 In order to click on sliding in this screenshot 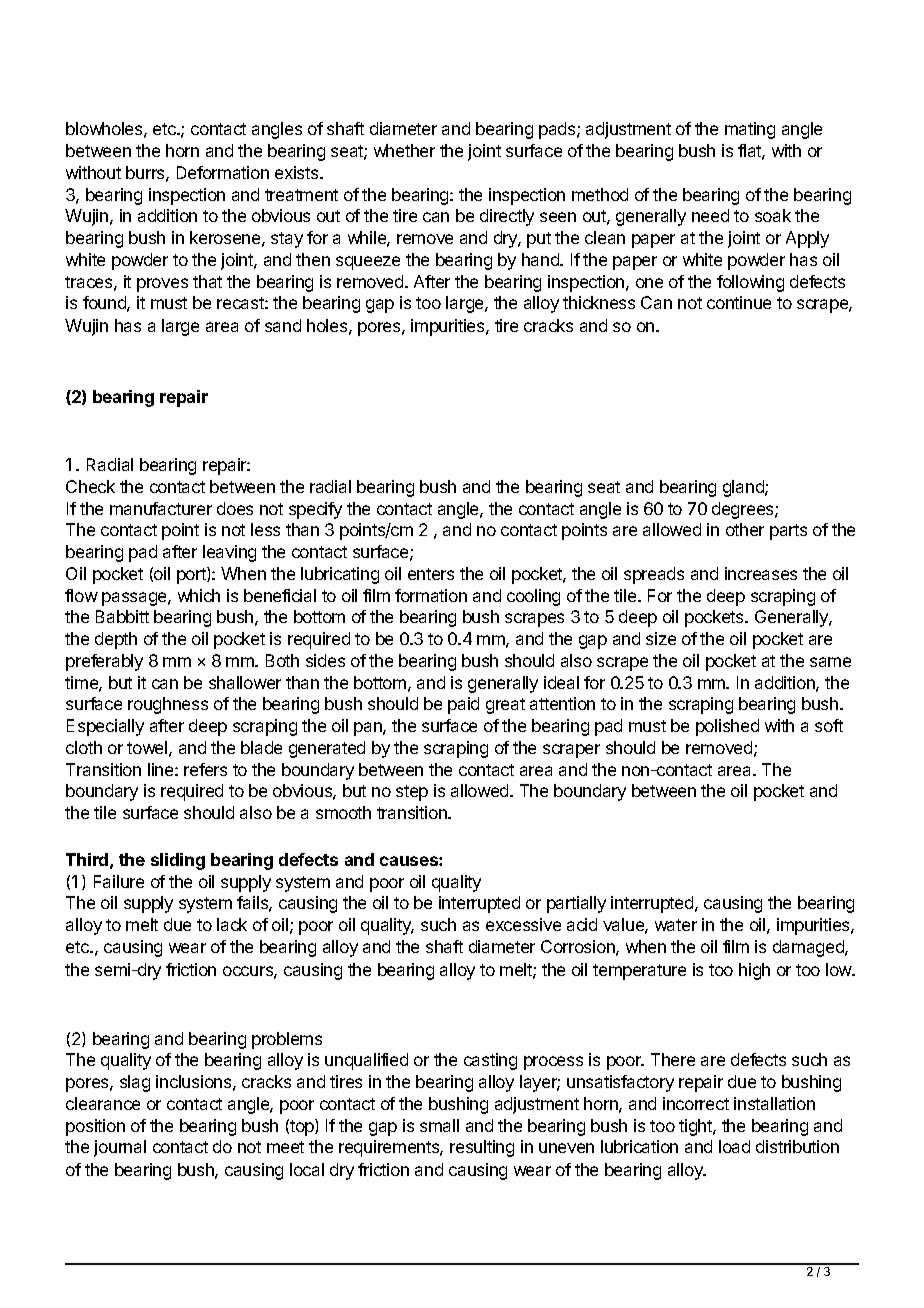, I will do `click(178, 861)`.
